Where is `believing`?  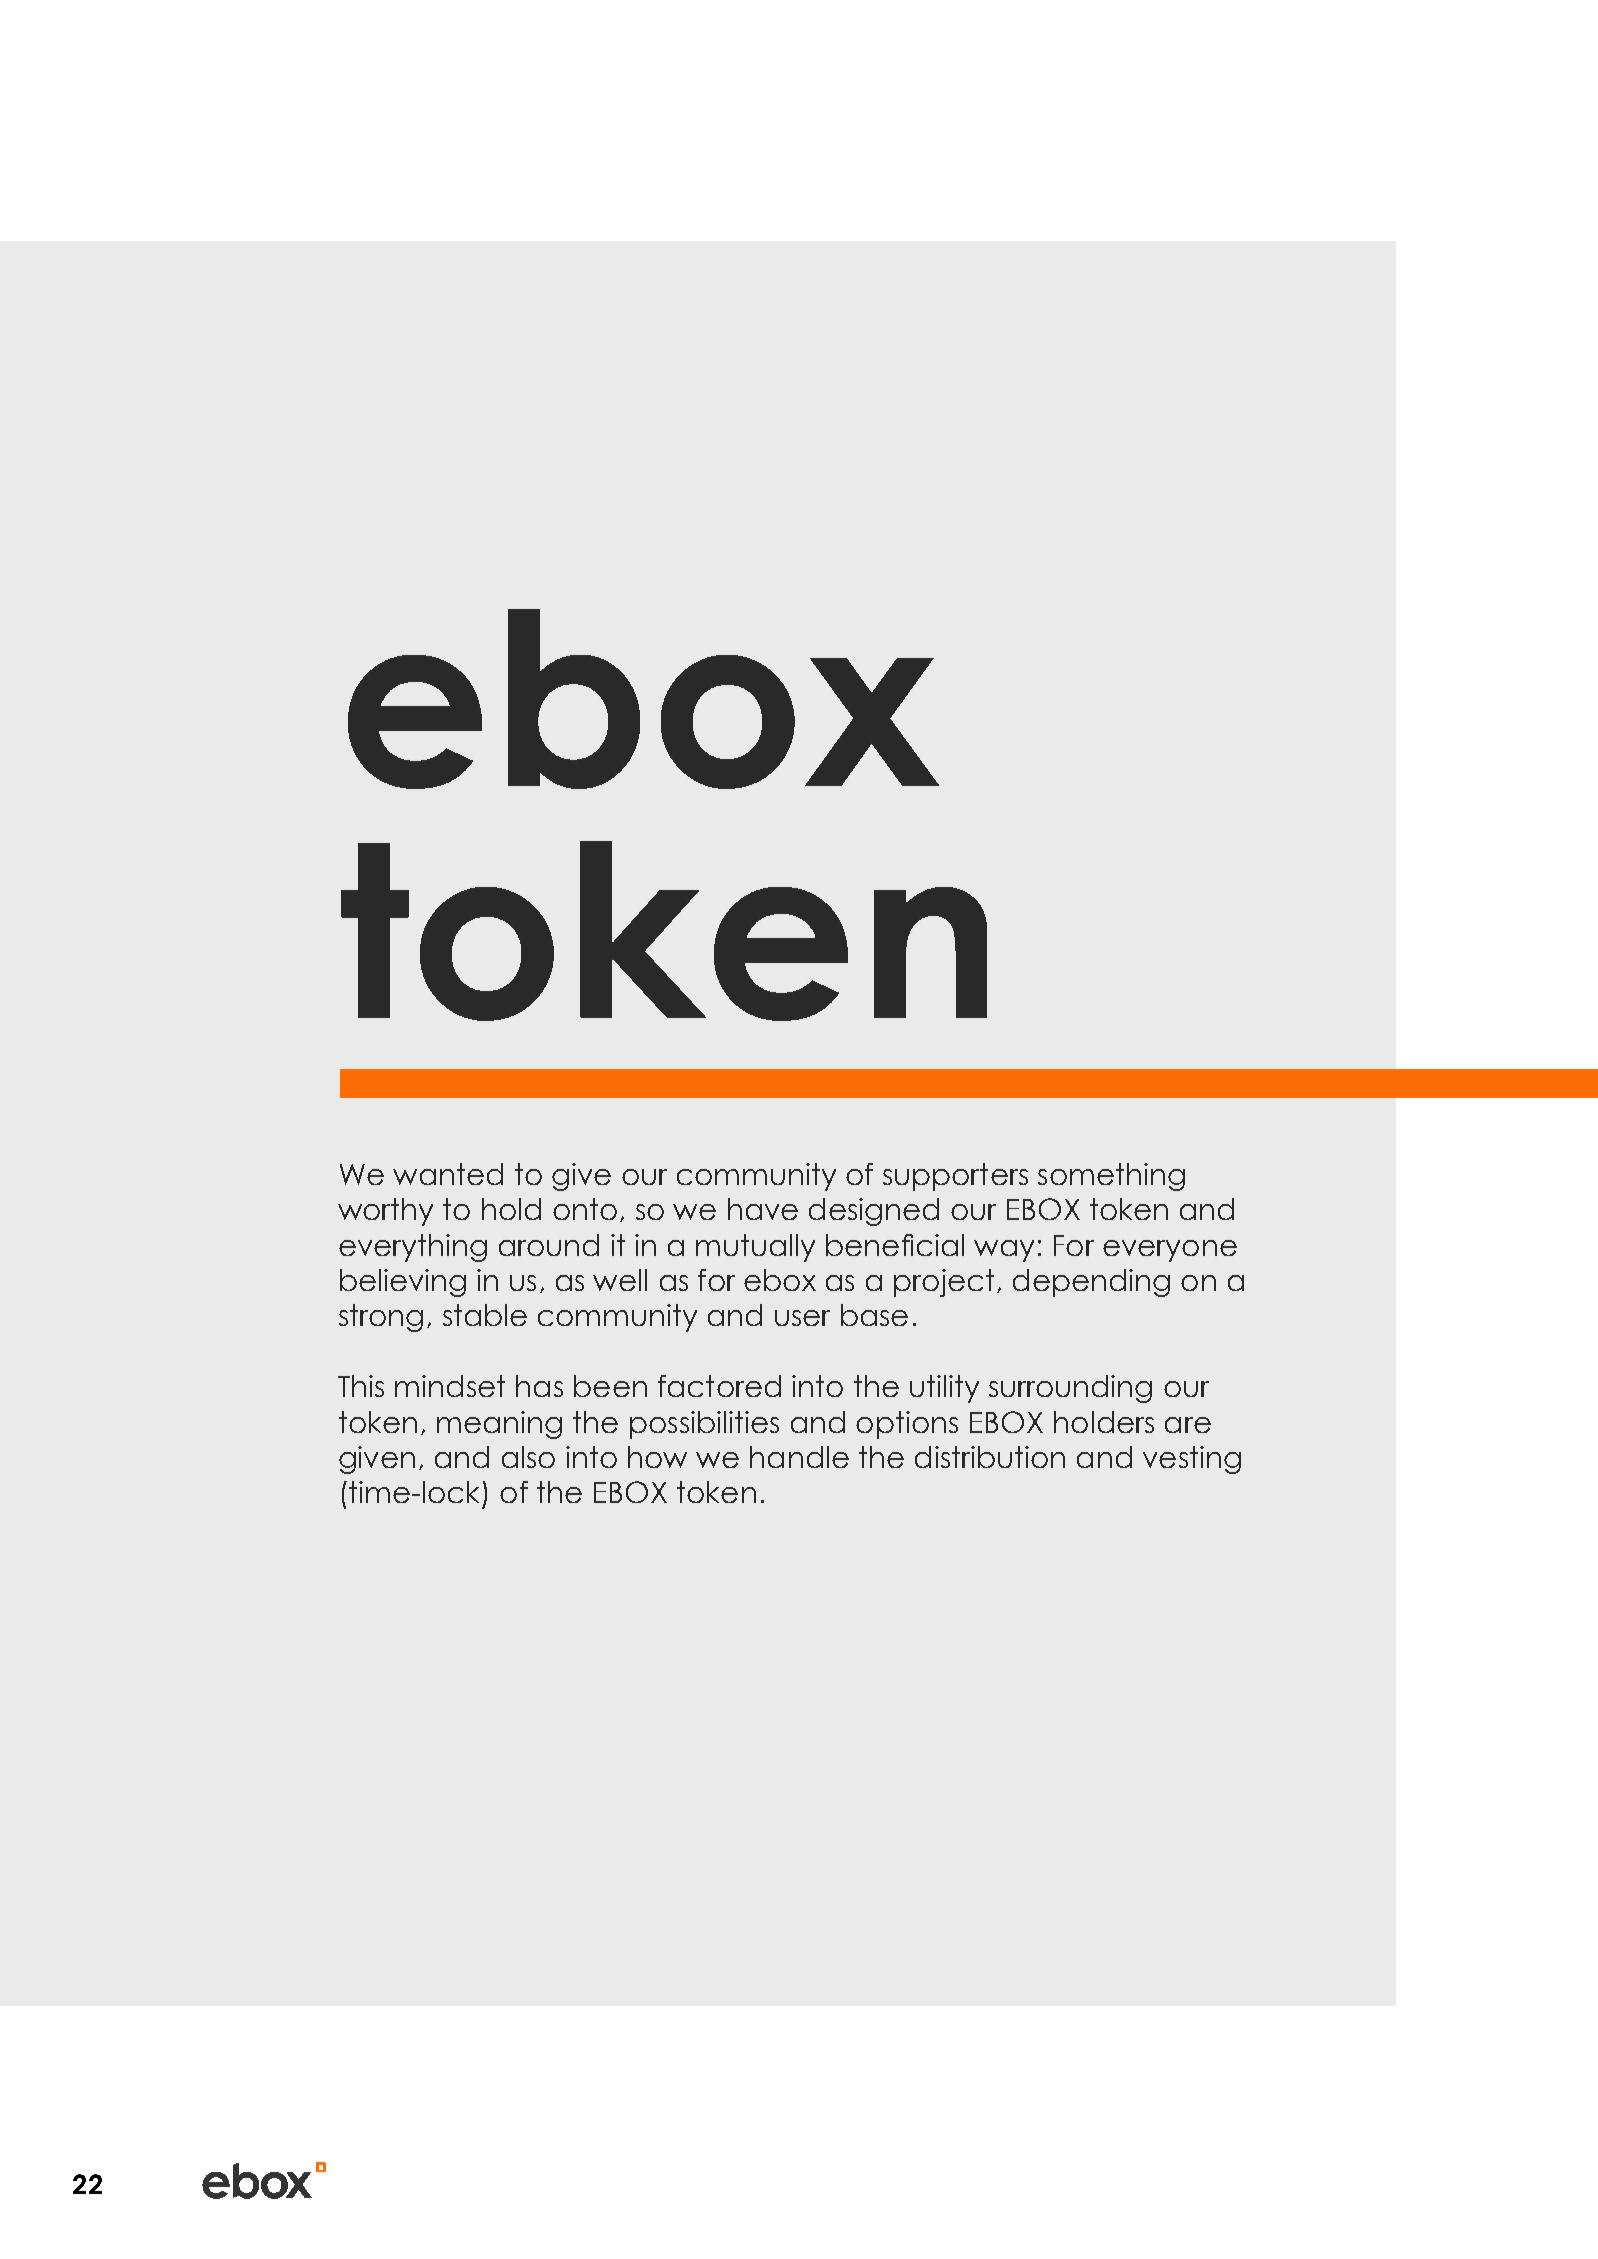 believing is located at coordinates (403, 1283).
